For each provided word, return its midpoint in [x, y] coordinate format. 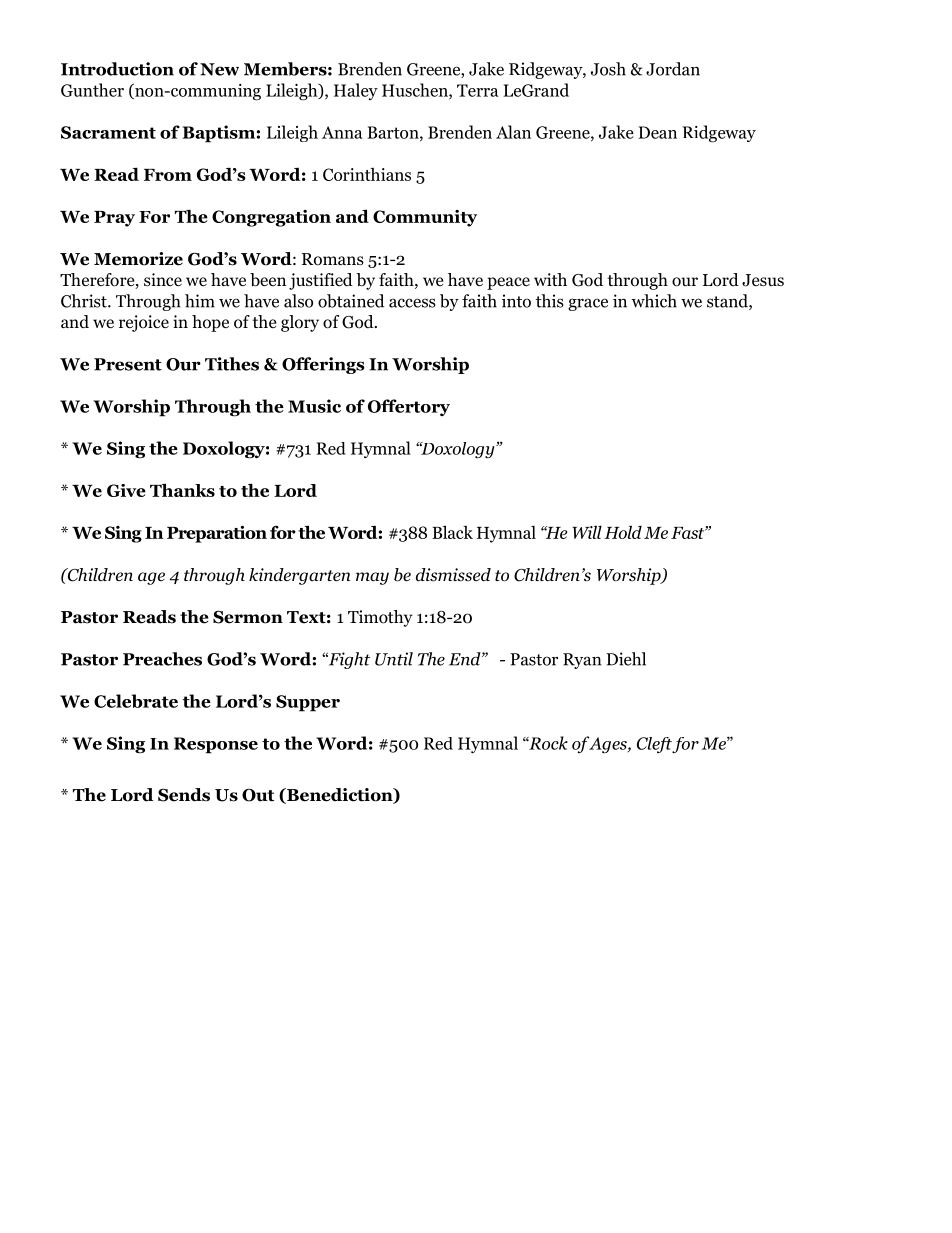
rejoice [144, 323]
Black [452, 532]
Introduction [117, 69]
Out [258, 795]
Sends [184, 795]
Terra [477, 90]
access [412, 303]
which [654, 301]
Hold [623, 532]
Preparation [217, 534]
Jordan [673, 69]
